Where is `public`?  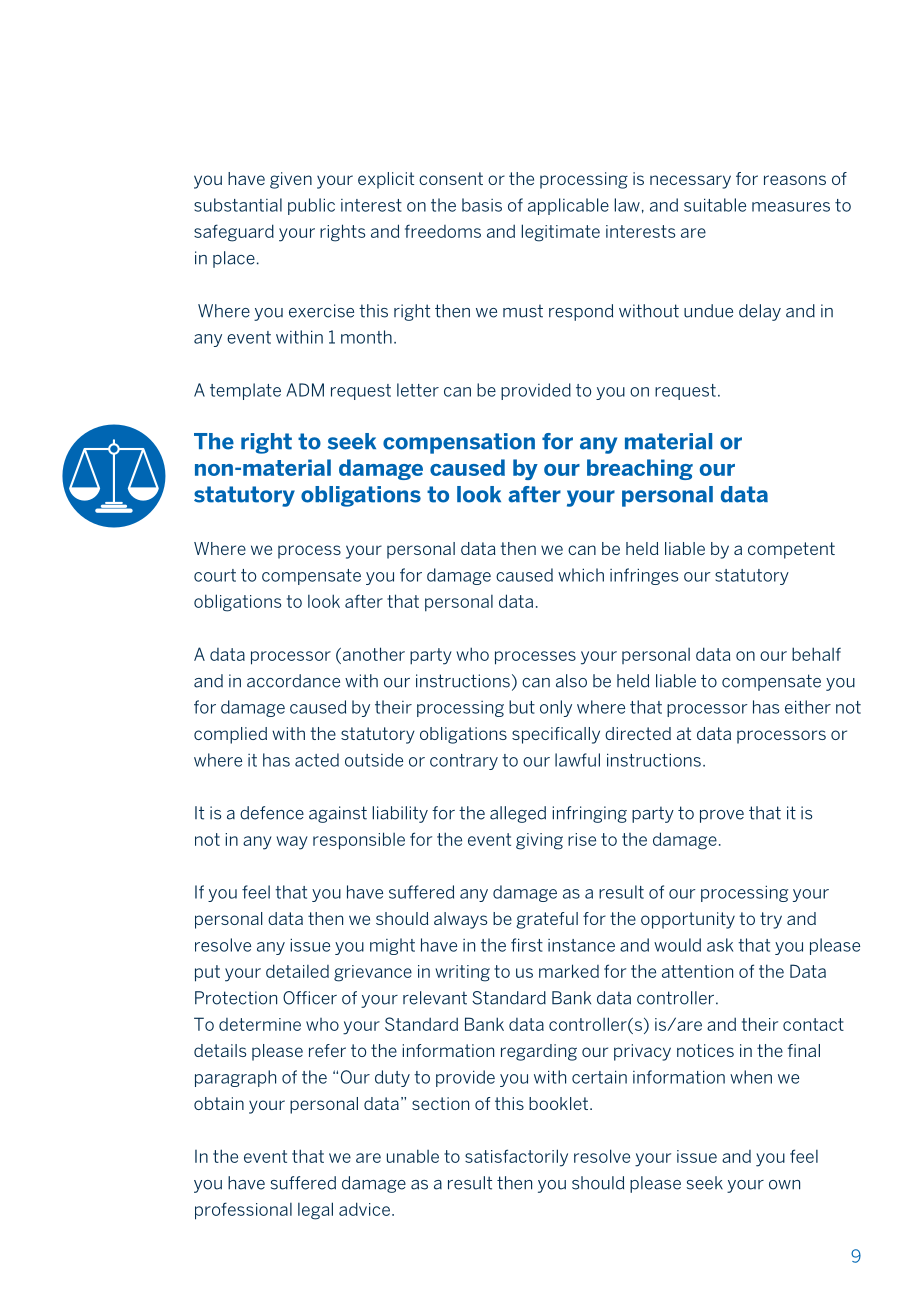
public is located at coordinates (311, 206).
